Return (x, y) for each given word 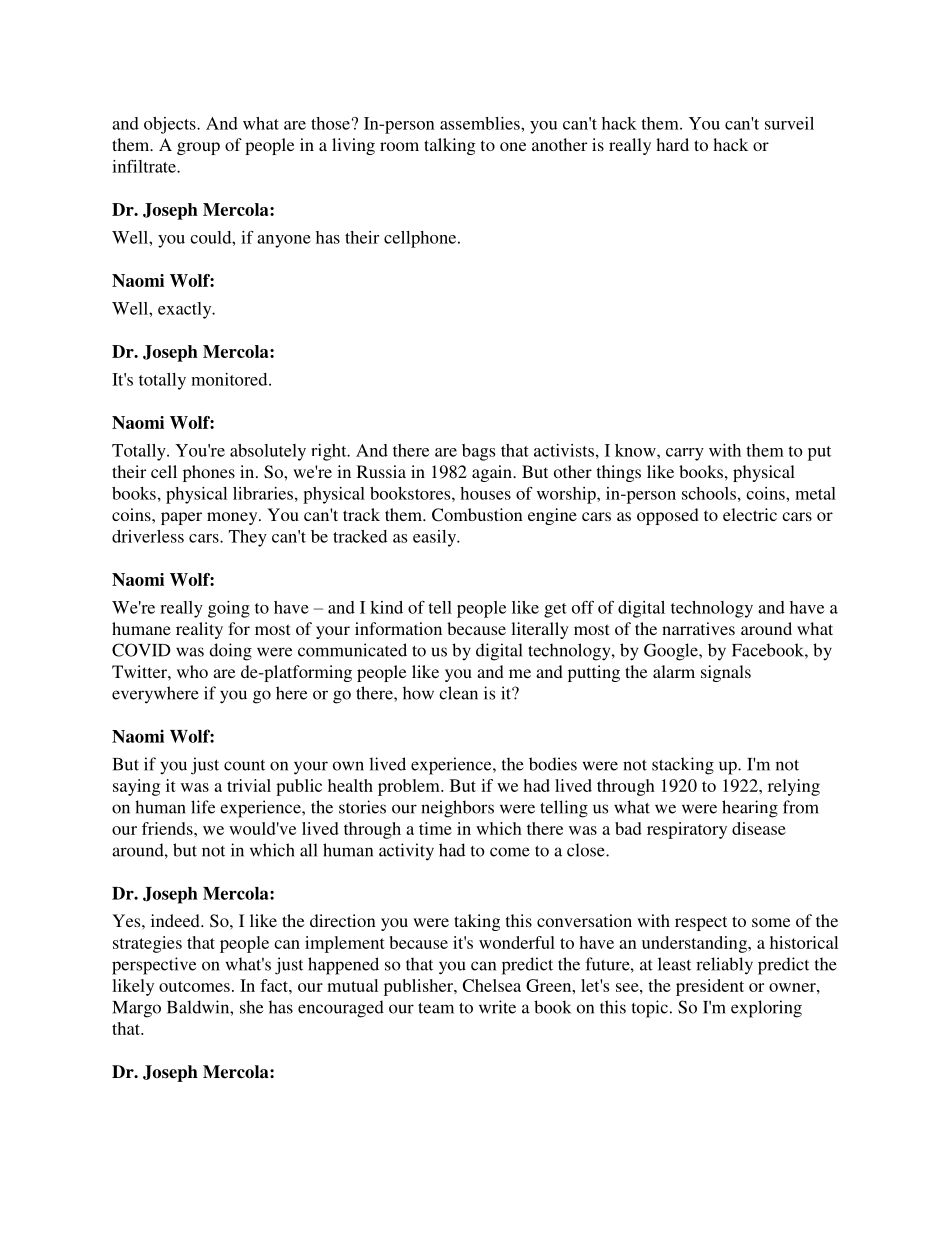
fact (275, 985)
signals (726, 673)
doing (230, 652)
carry (685, 454)
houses (485, 493)
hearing (750, 809)
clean (458, 693)
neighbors (457, 809)
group (198, 148)
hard (672, 144)
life (203, 807)
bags (478, 452)
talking (450, 146)
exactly (186, 310)
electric (750, 514)
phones (209, 473)
